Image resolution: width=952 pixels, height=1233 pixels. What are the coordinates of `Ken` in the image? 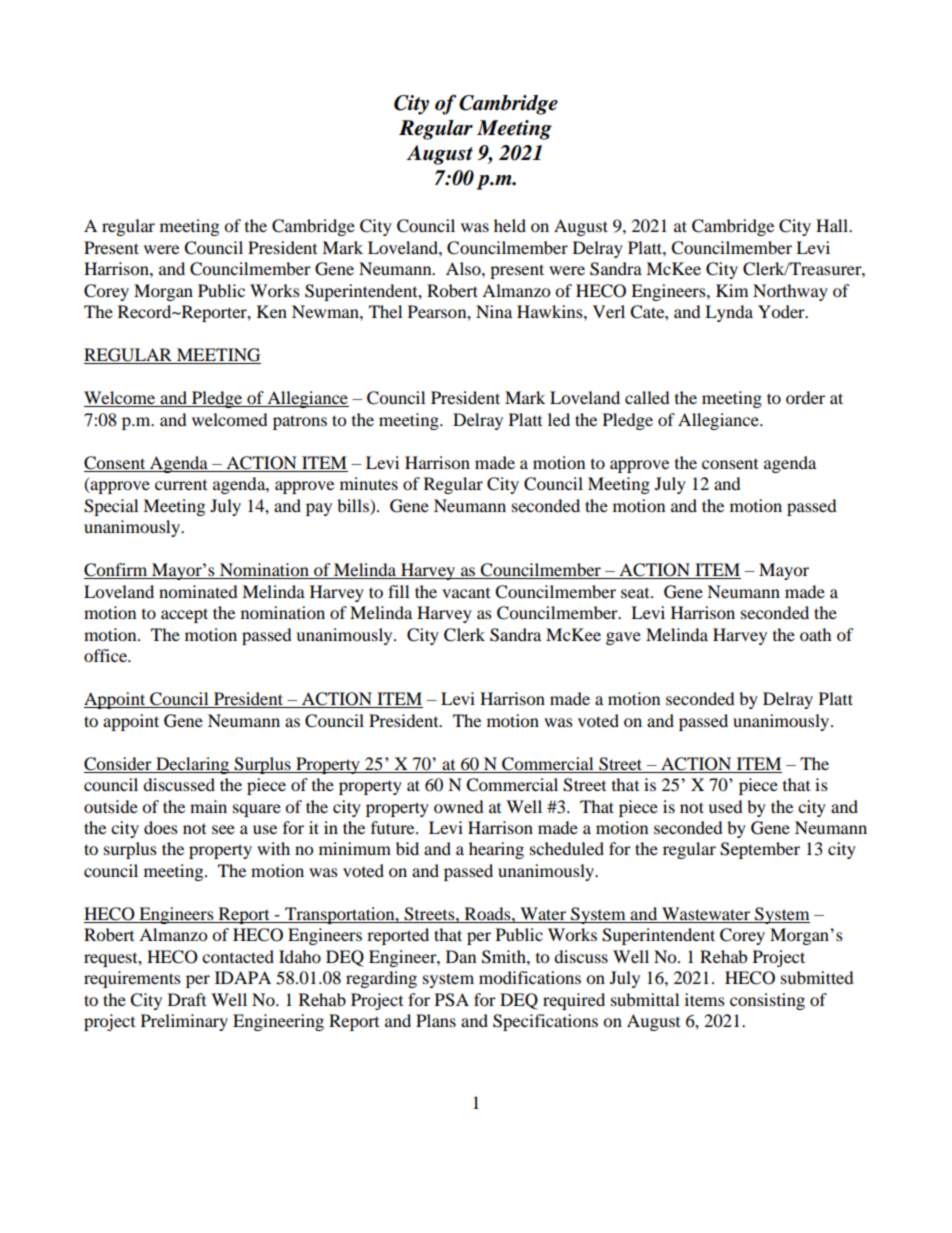 It's located at (272, 311).
